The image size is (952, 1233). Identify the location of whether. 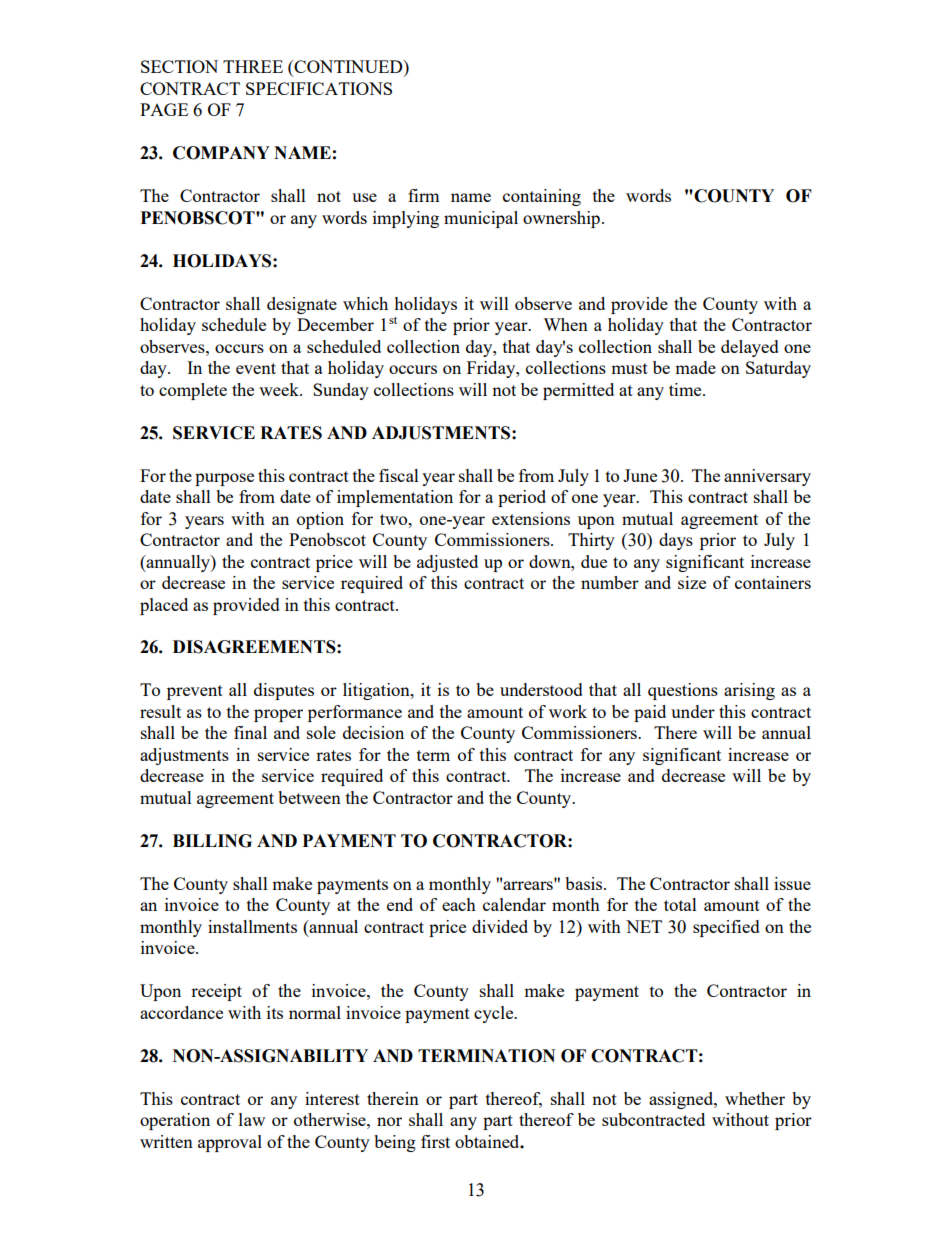
(755, 1098).
